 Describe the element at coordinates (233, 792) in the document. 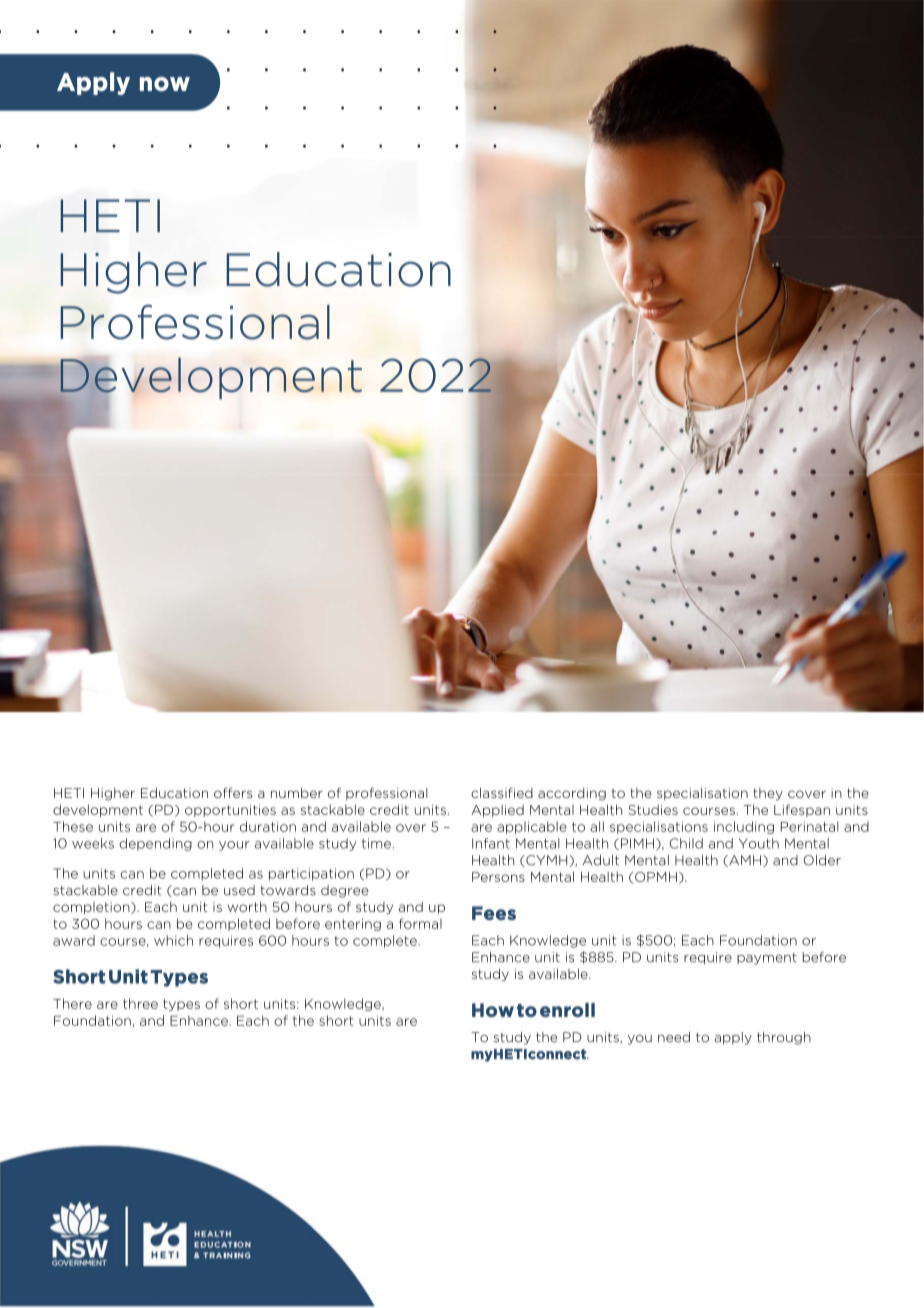

I see `offers` at that location.
